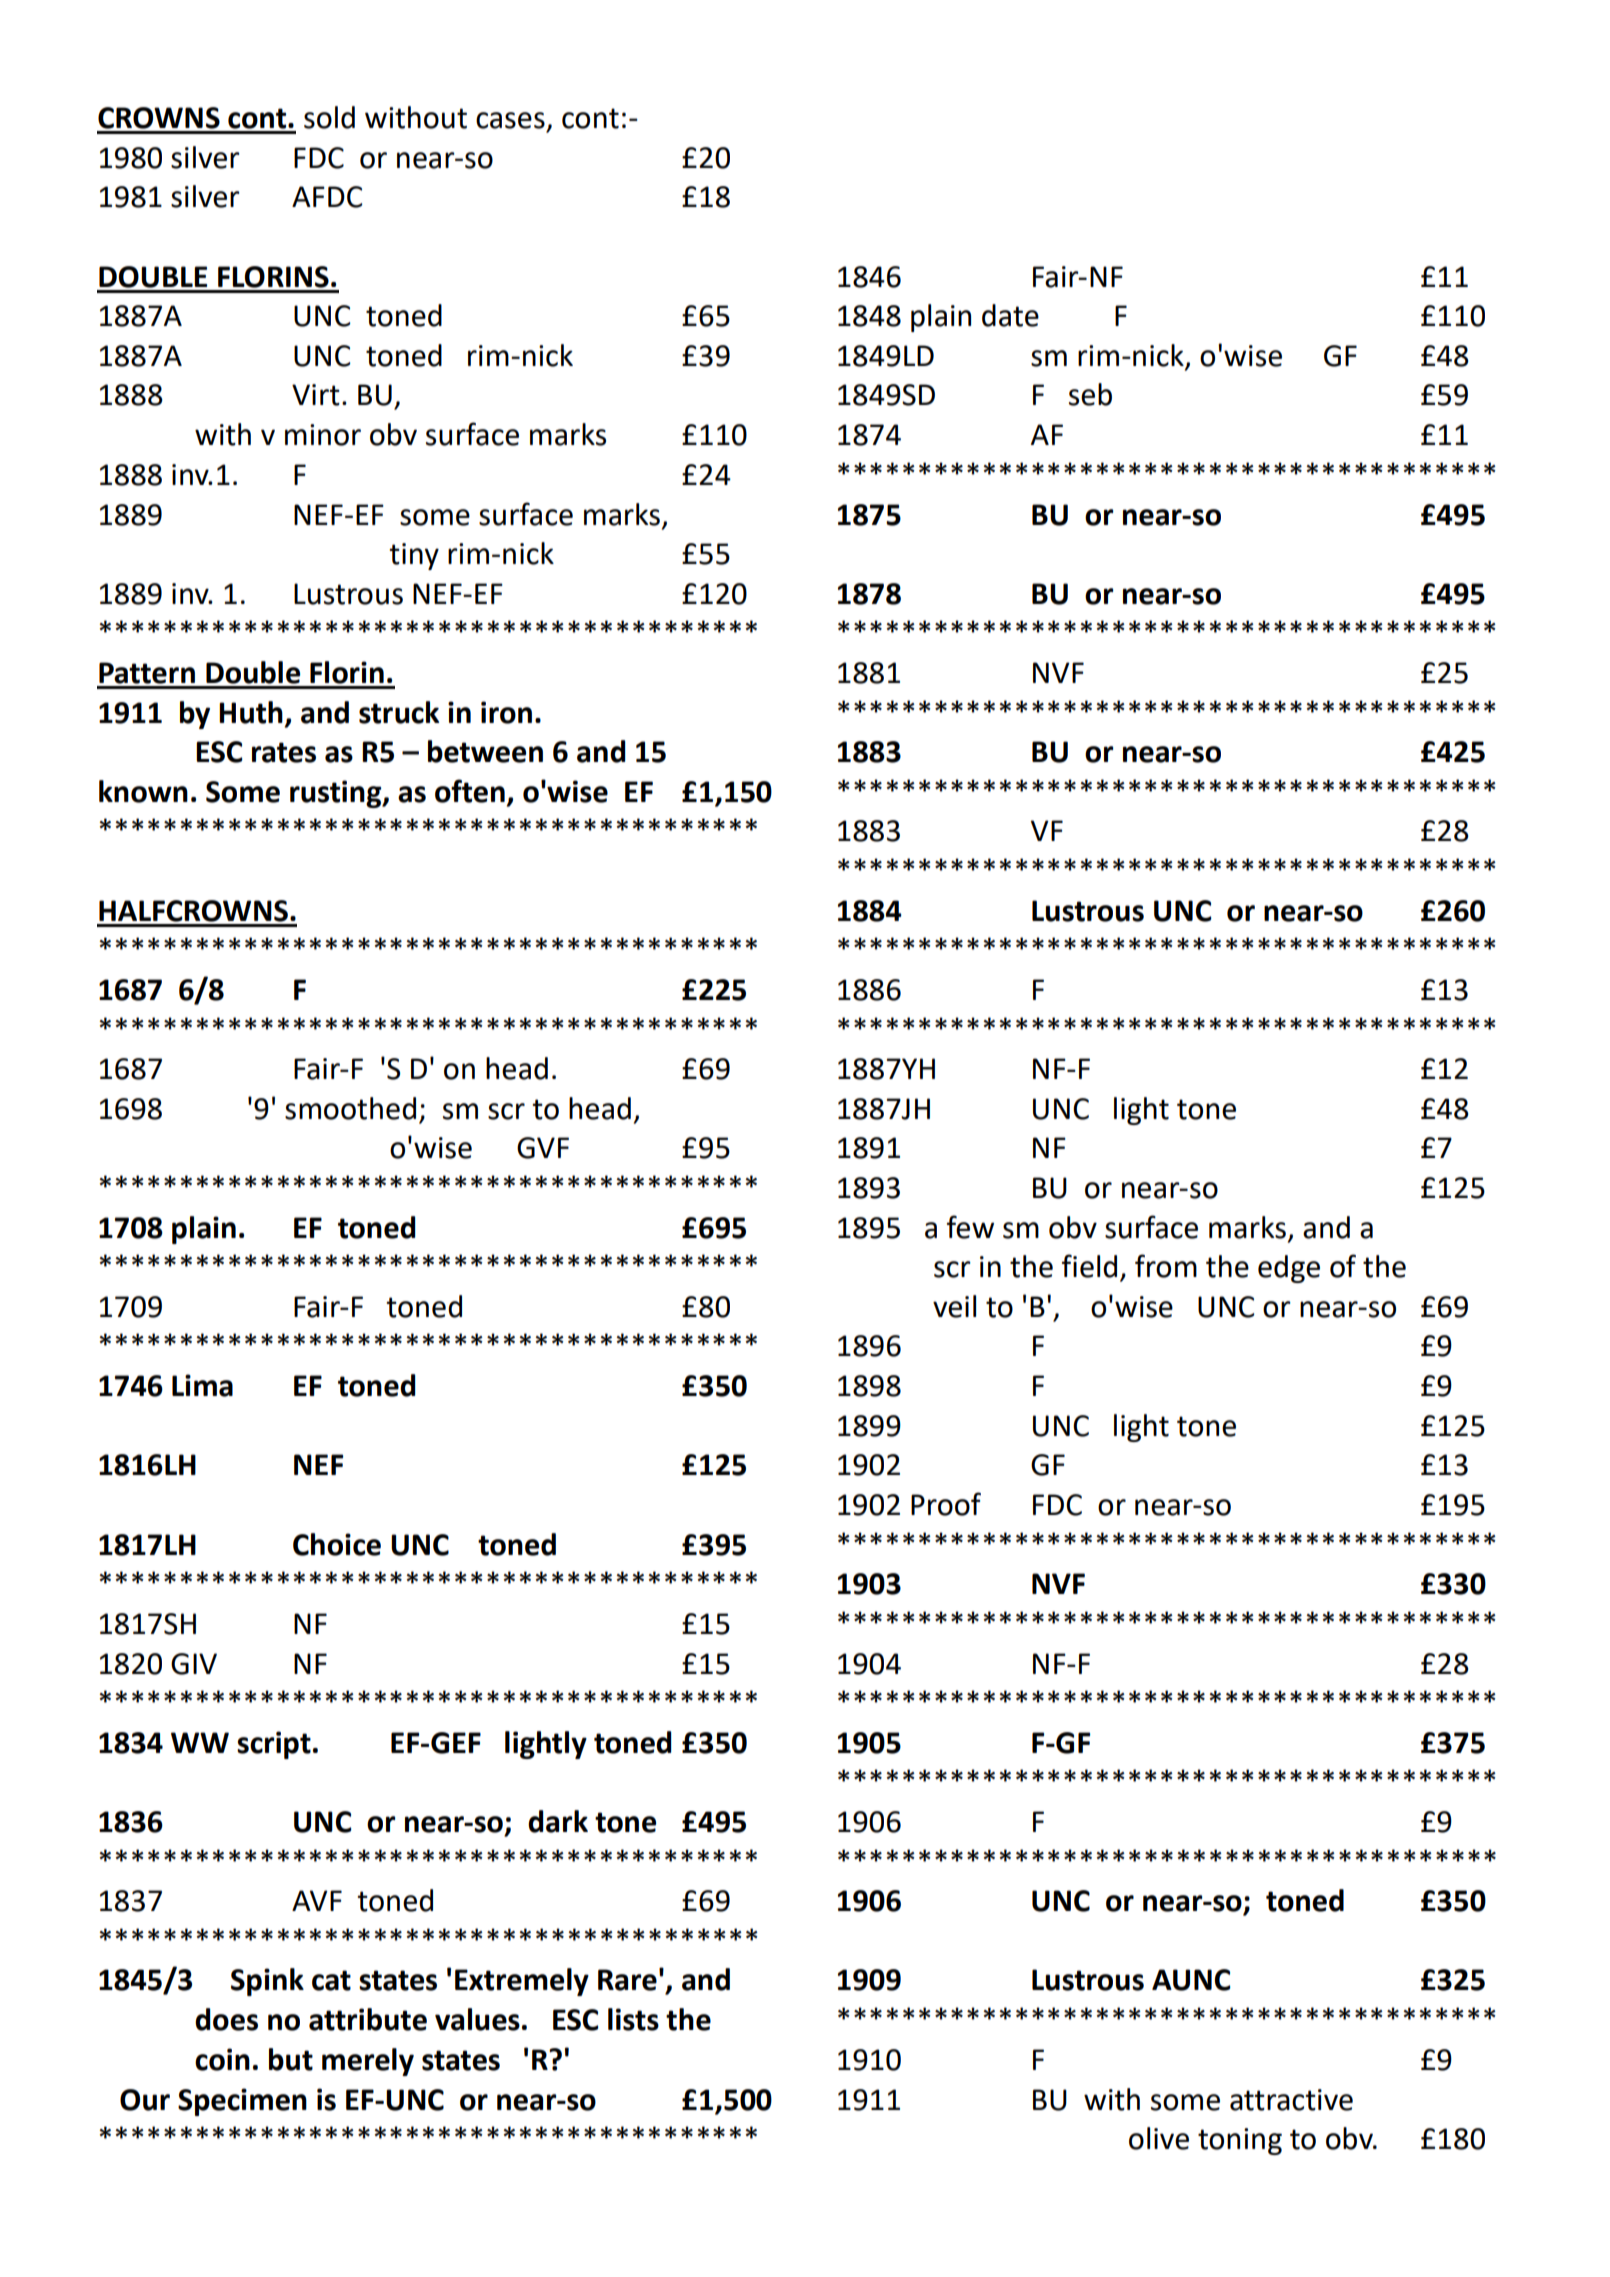 This image has height=2277, width=1610. What do you see at coordinates (1240, 2141) in the image?
I see `toning` at bounding box center [1240, 2141].
